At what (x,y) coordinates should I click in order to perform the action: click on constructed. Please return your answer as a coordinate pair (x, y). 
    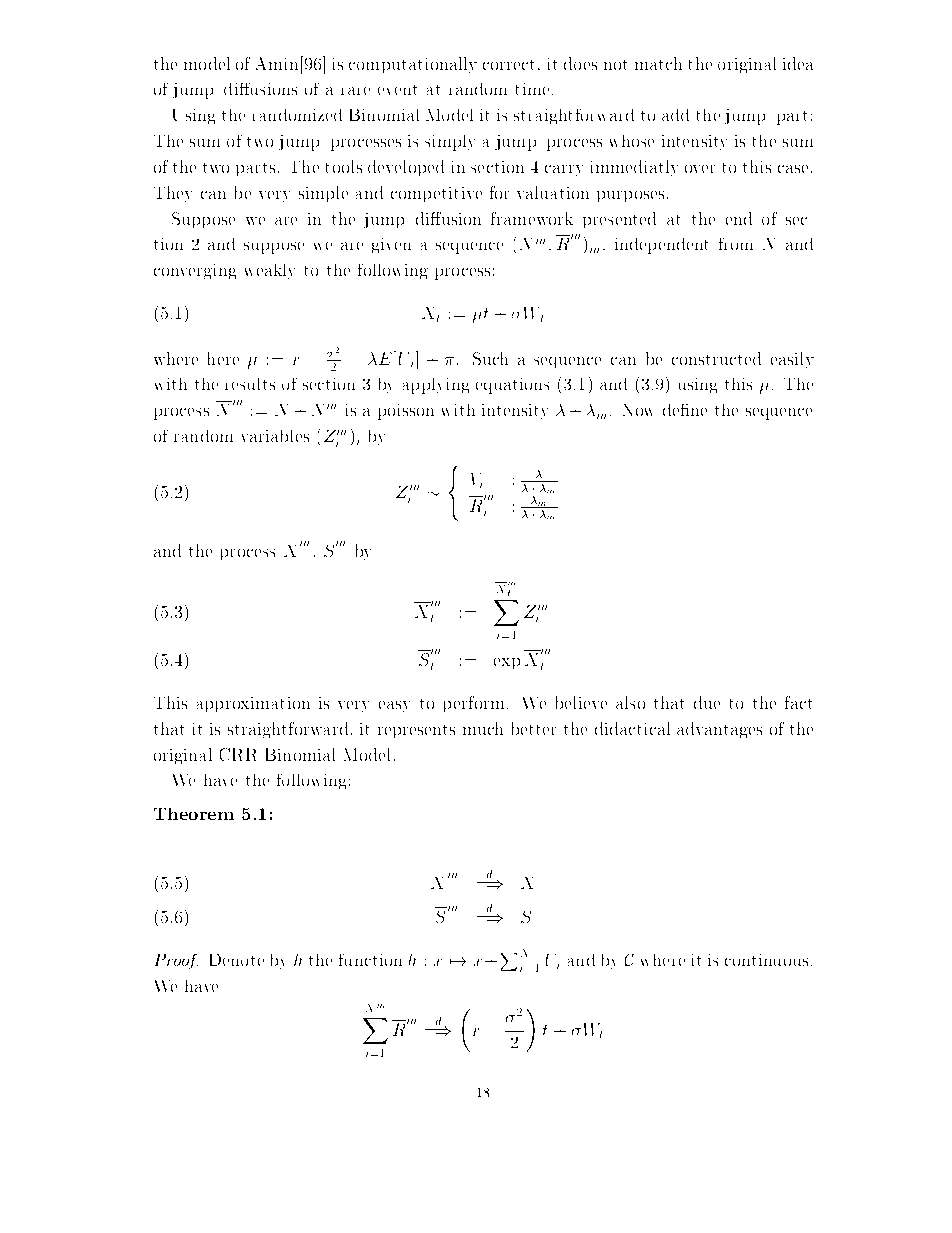
    Looking at the image, I should click on (716, 358).
